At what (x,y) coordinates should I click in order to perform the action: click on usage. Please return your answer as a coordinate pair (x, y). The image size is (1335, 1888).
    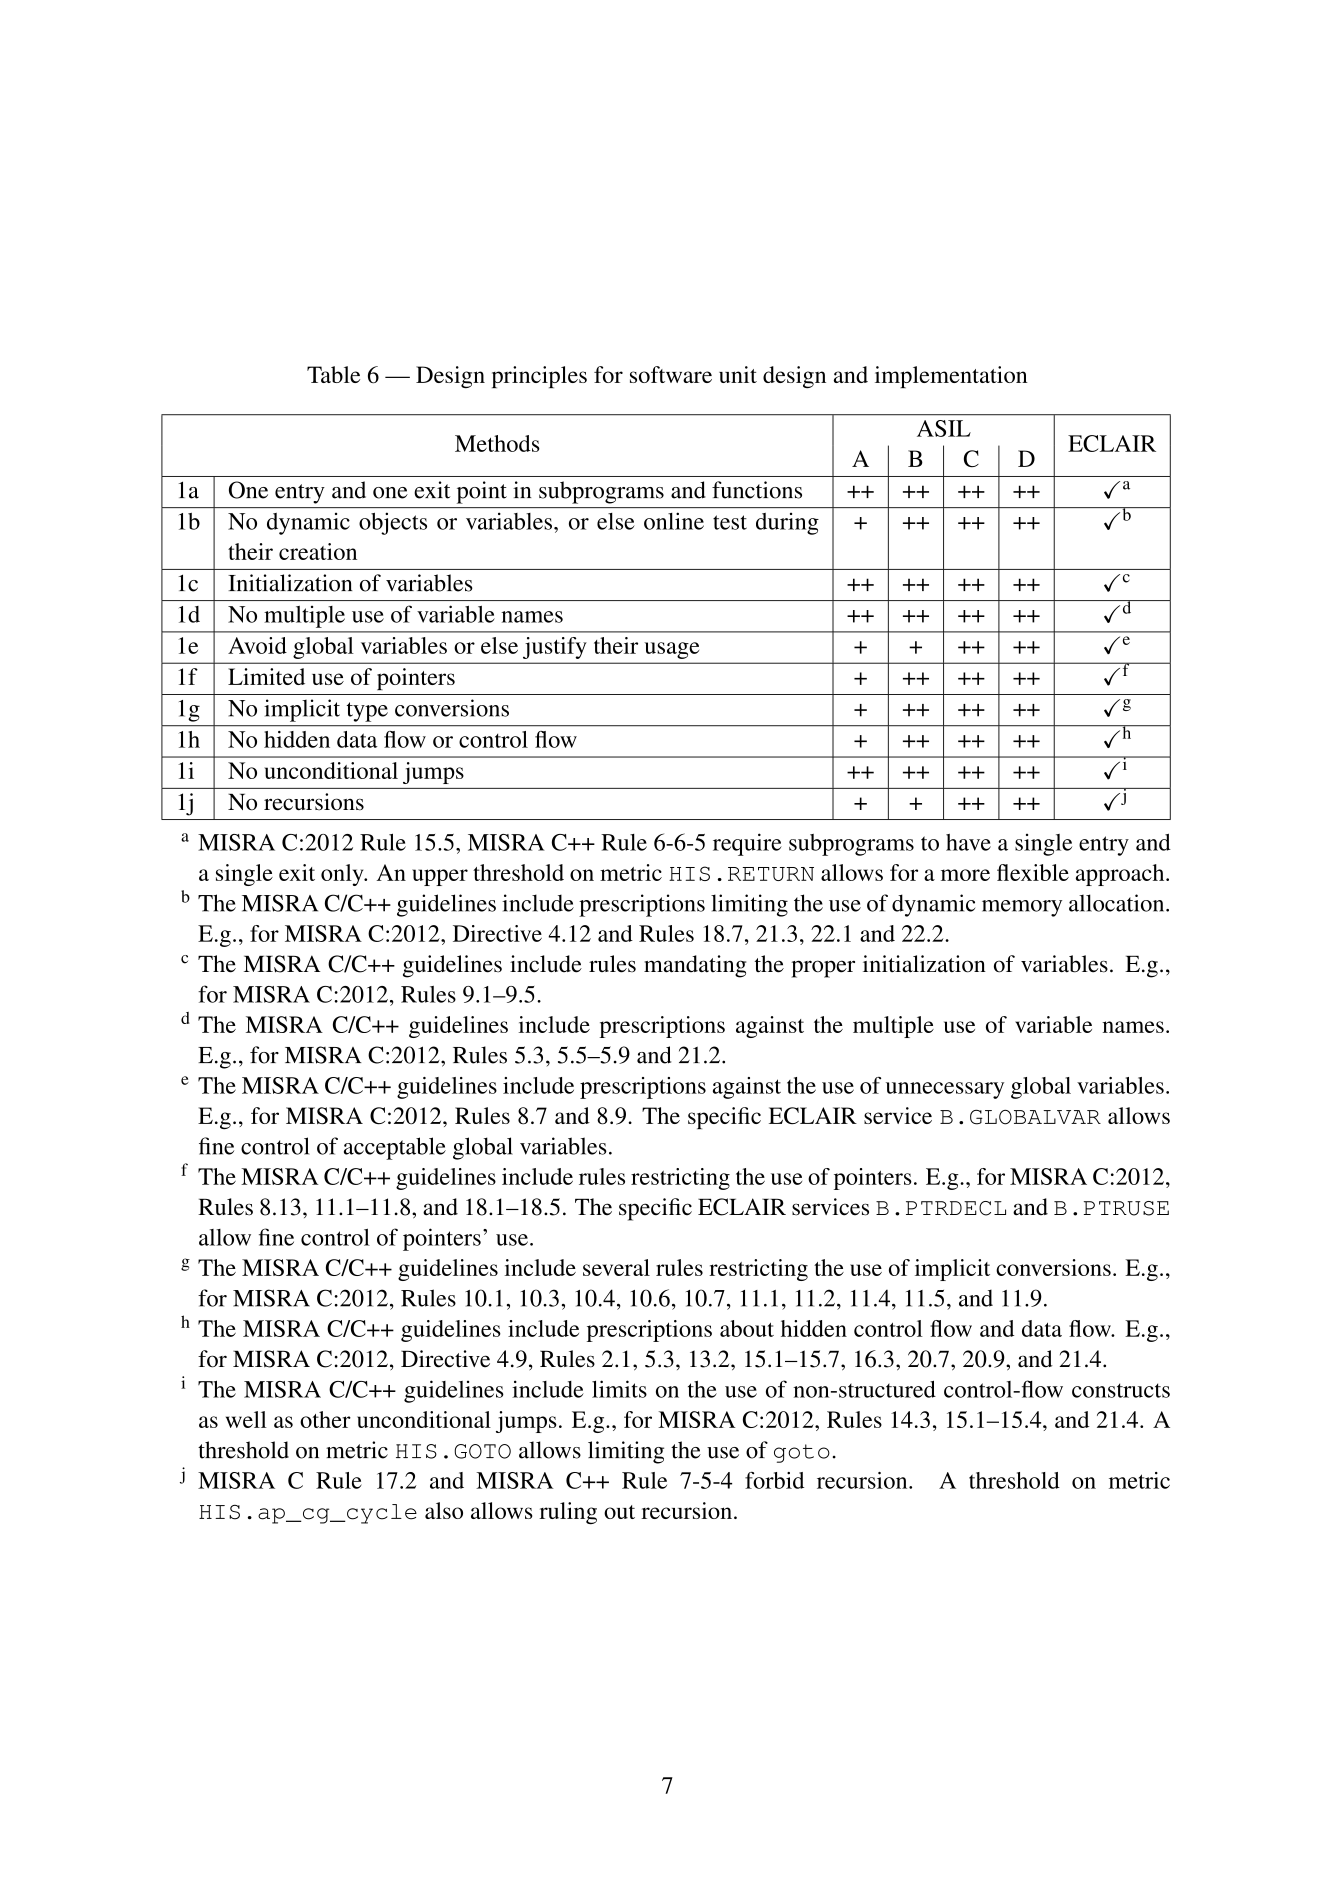
    Looking at the image, I should click on (671, 650).
